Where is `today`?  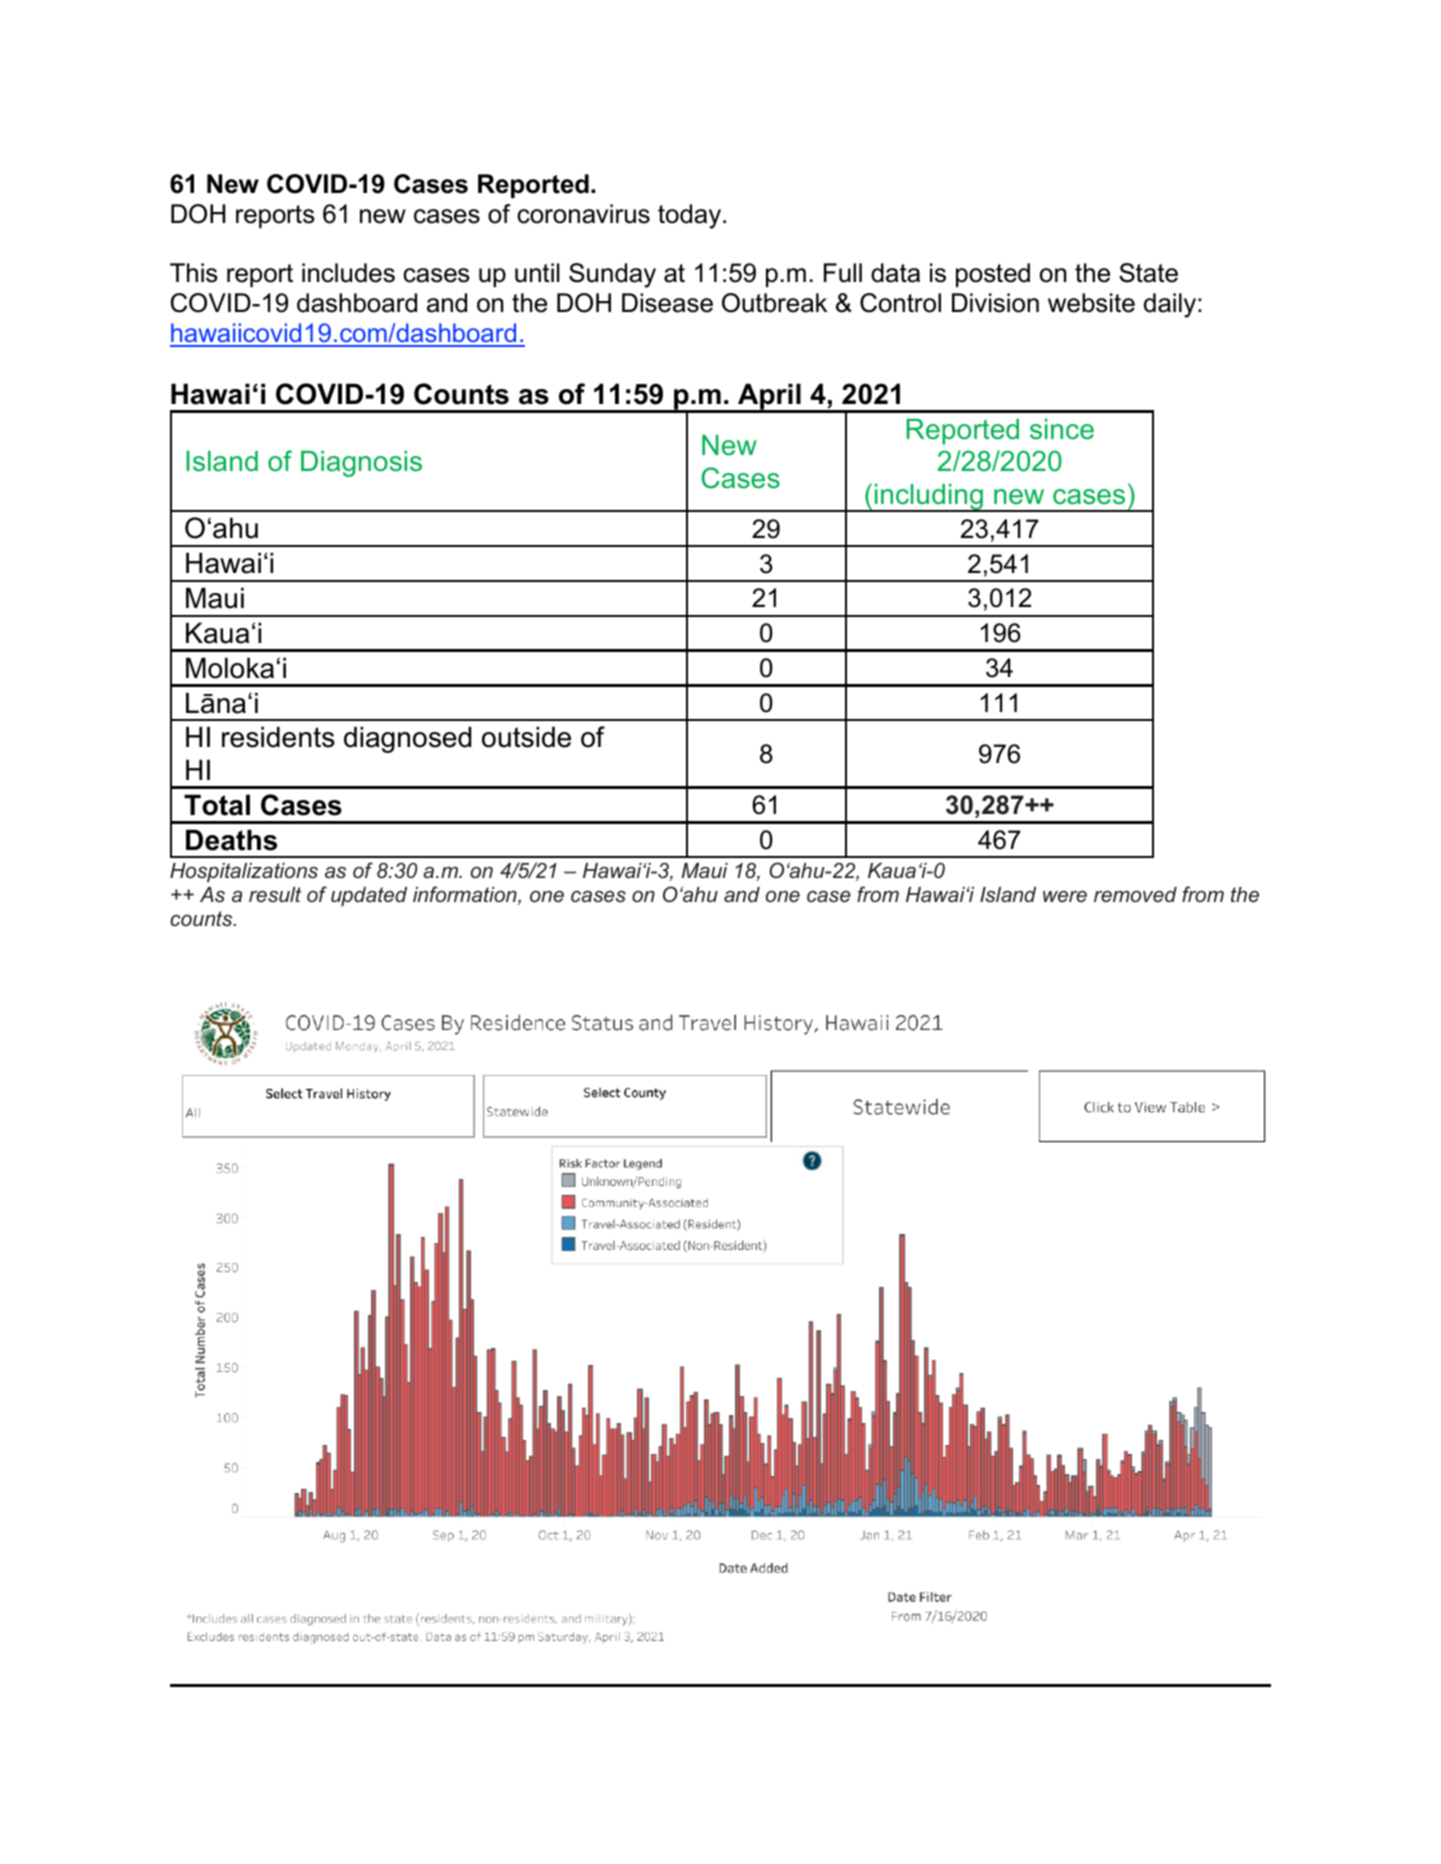
today is located at coordinates (691, 216).
